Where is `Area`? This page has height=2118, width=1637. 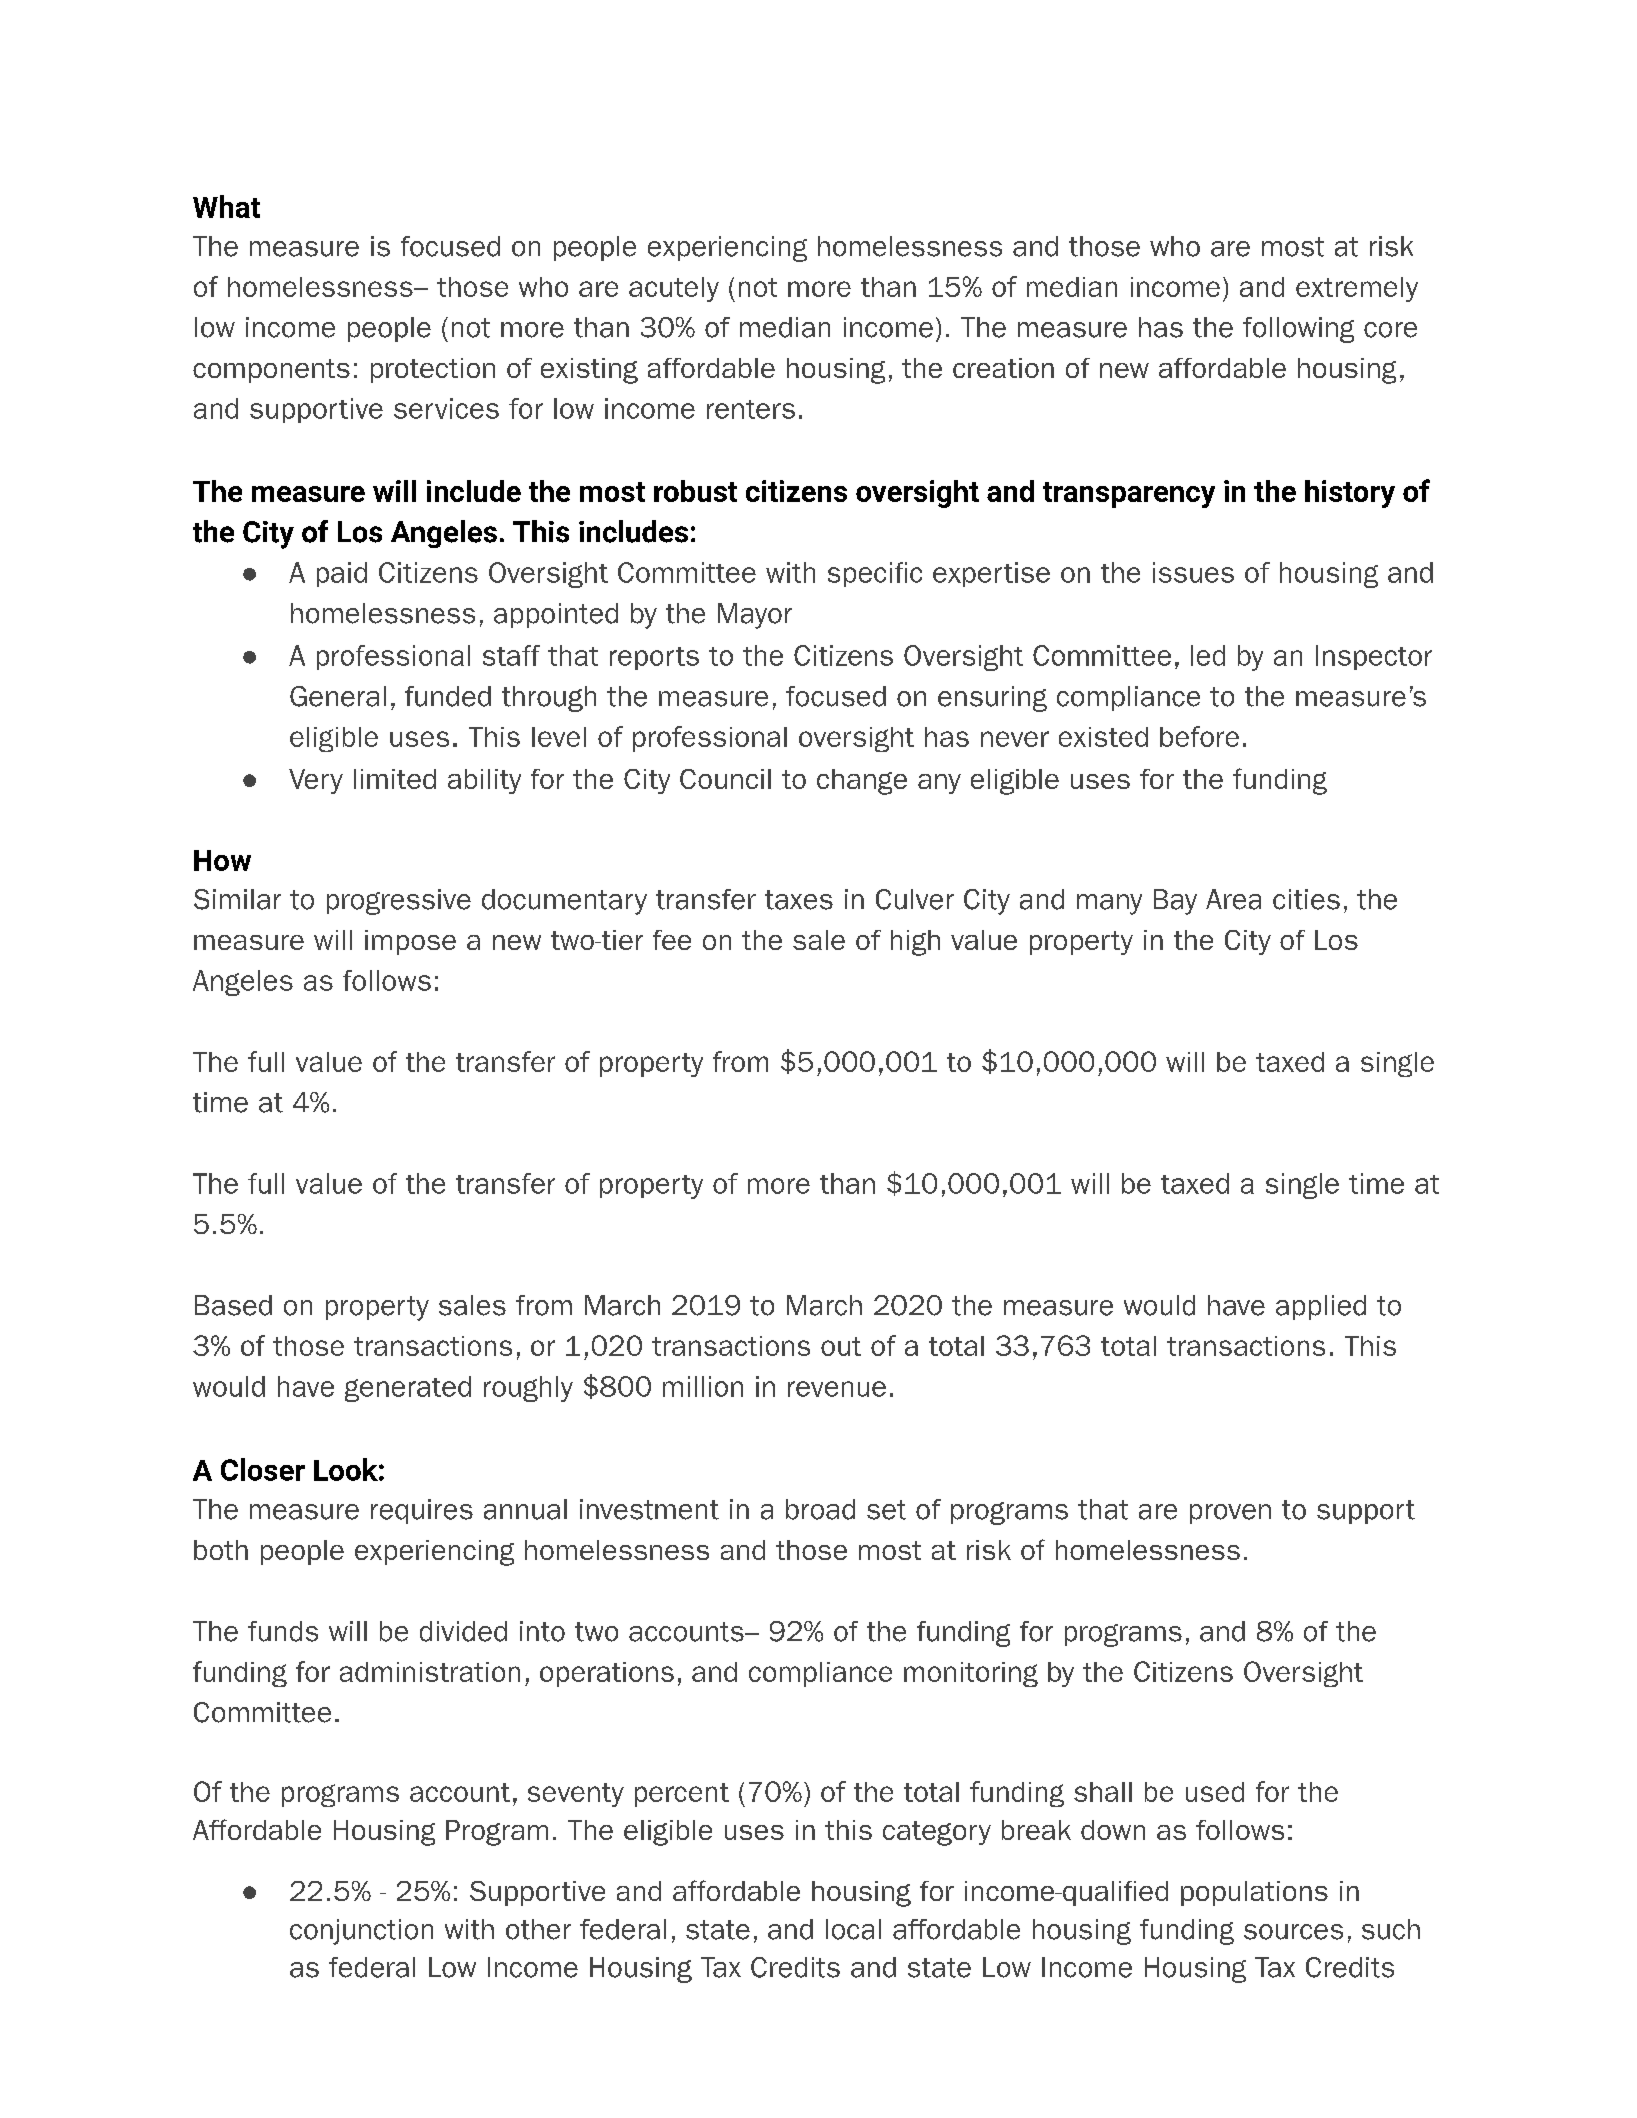 Area is located at coordinates (1233, 899).
